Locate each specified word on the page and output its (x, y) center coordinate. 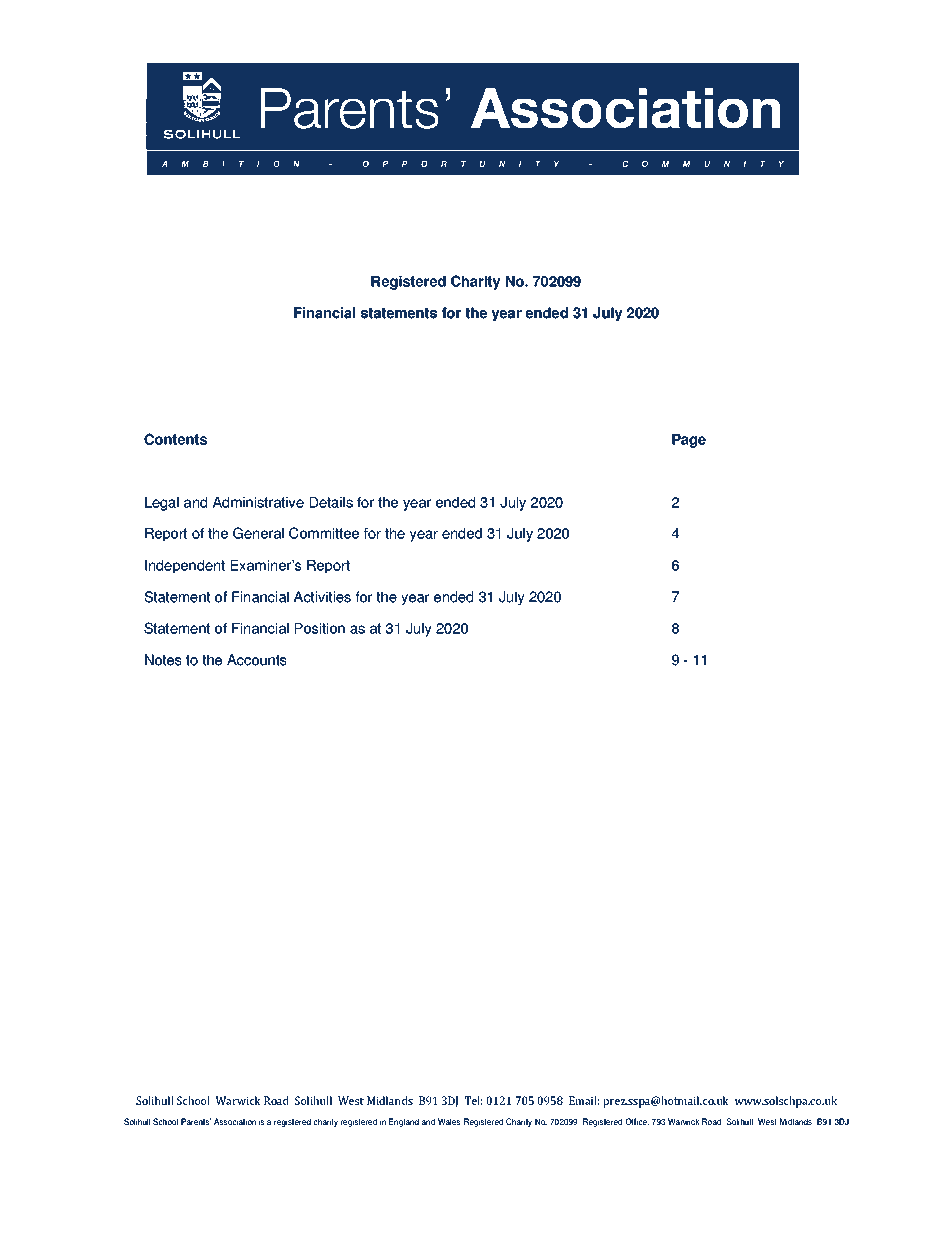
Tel (473, 1100)
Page (689, 441)
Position (320, 628)
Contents (175, 439)
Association (235, 1121)
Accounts (256, 660)
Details (331, 502)
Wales (449, 1121)
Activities (322, 597)
